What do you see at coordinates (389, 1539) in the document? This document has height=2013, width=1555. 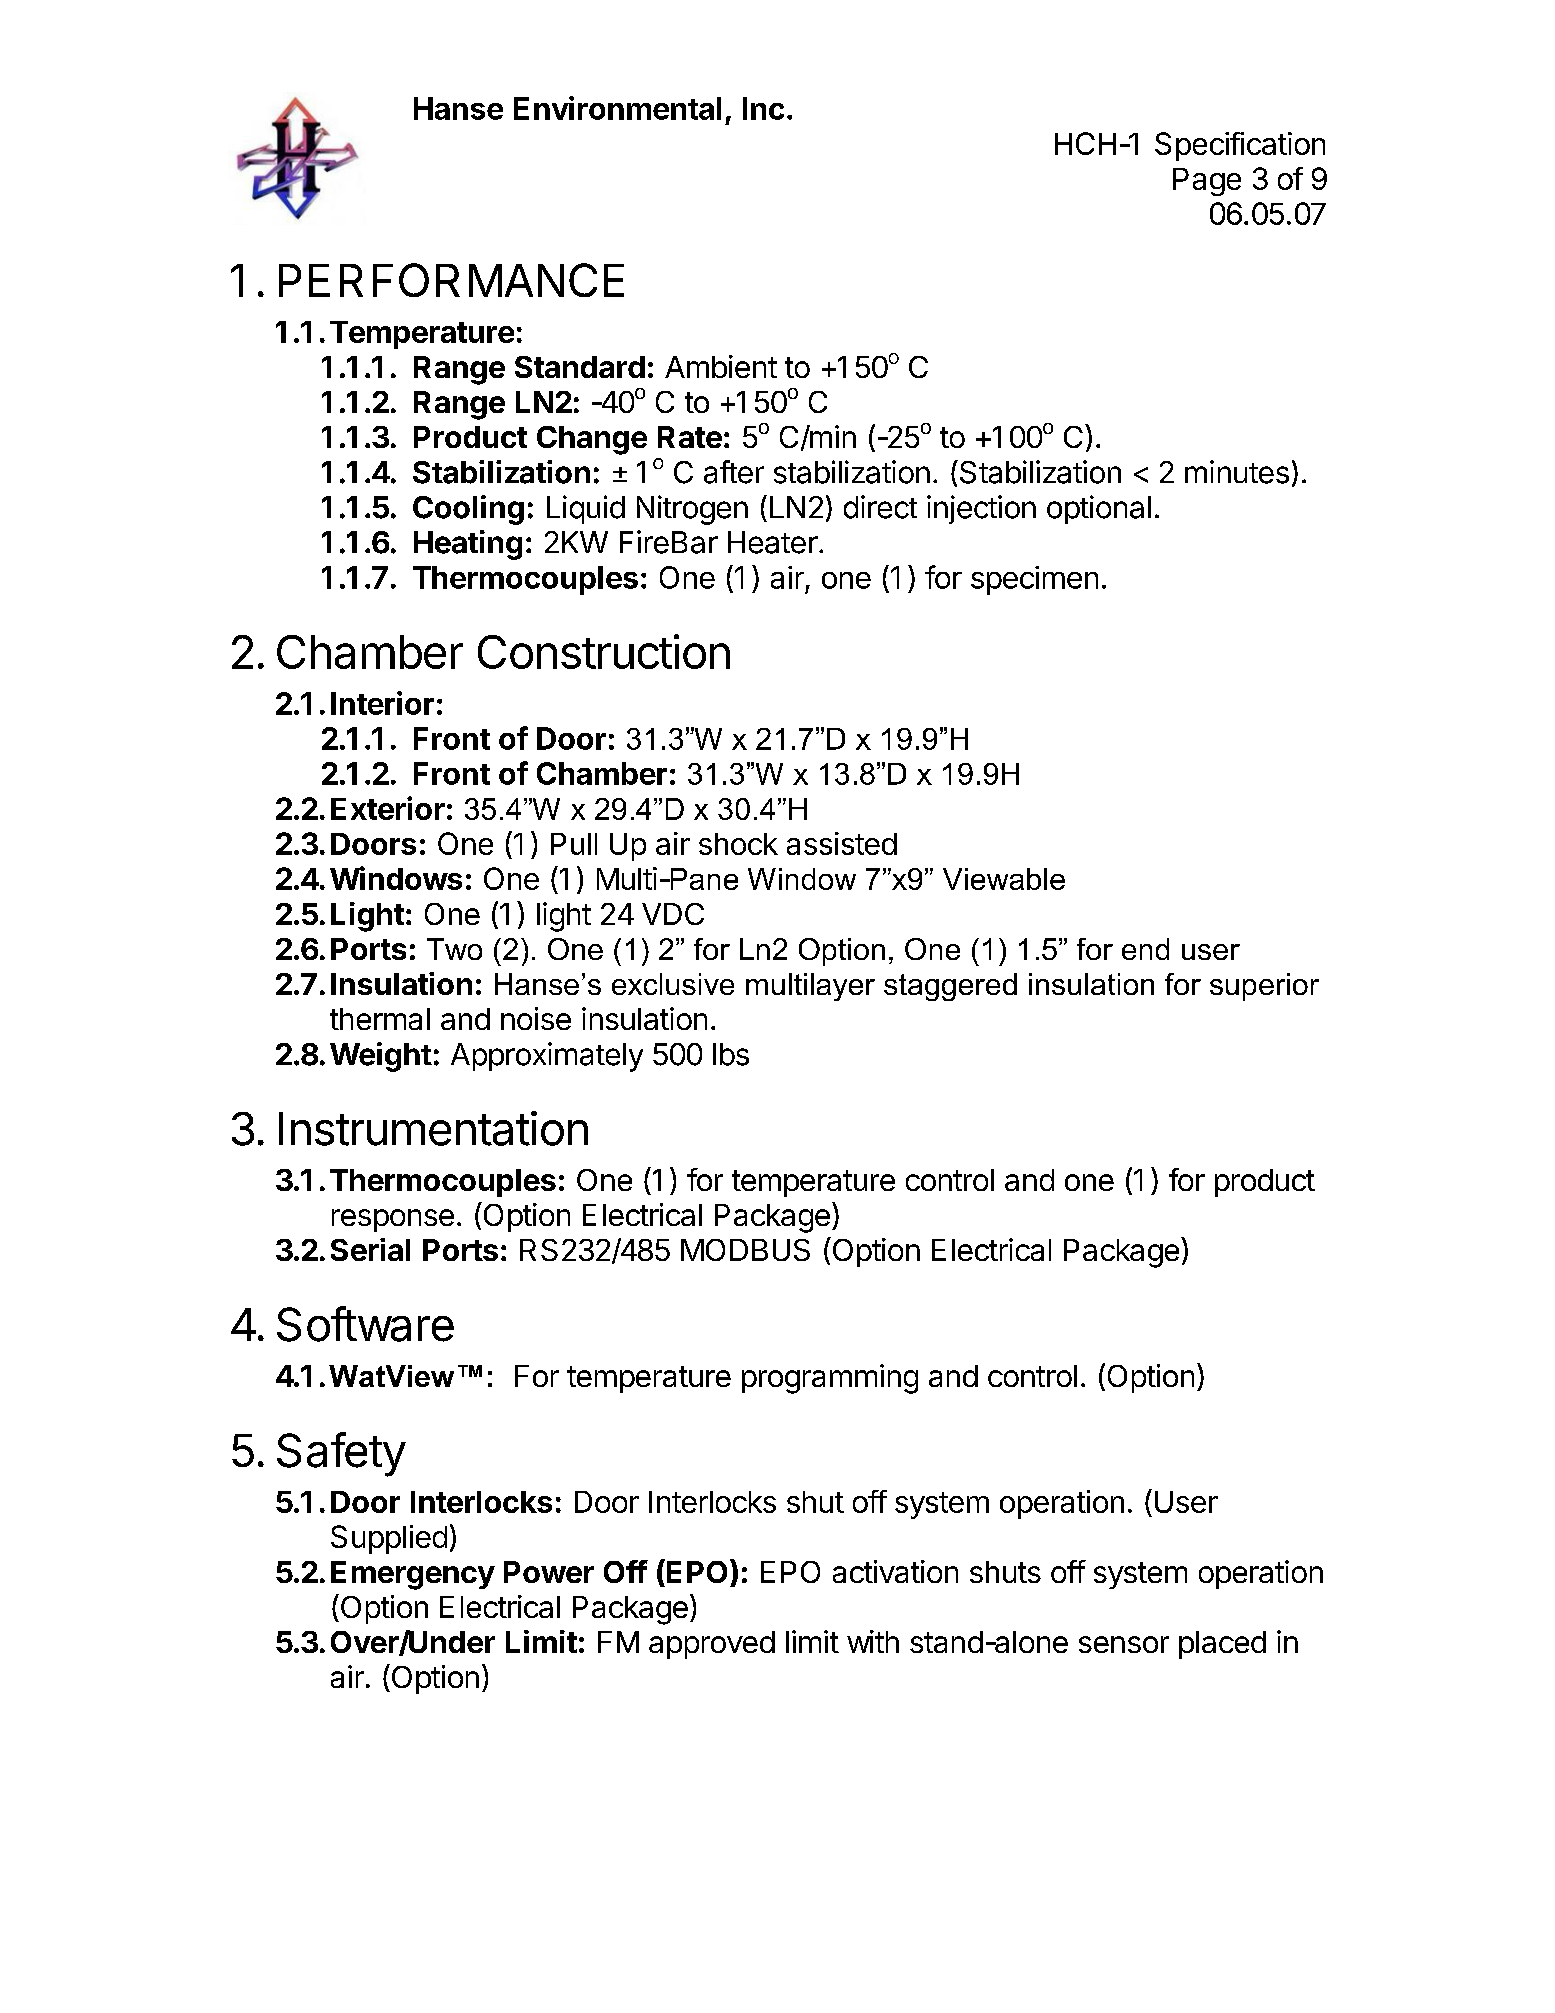 I see `Supplied` at bounding box center [389, 1539].
